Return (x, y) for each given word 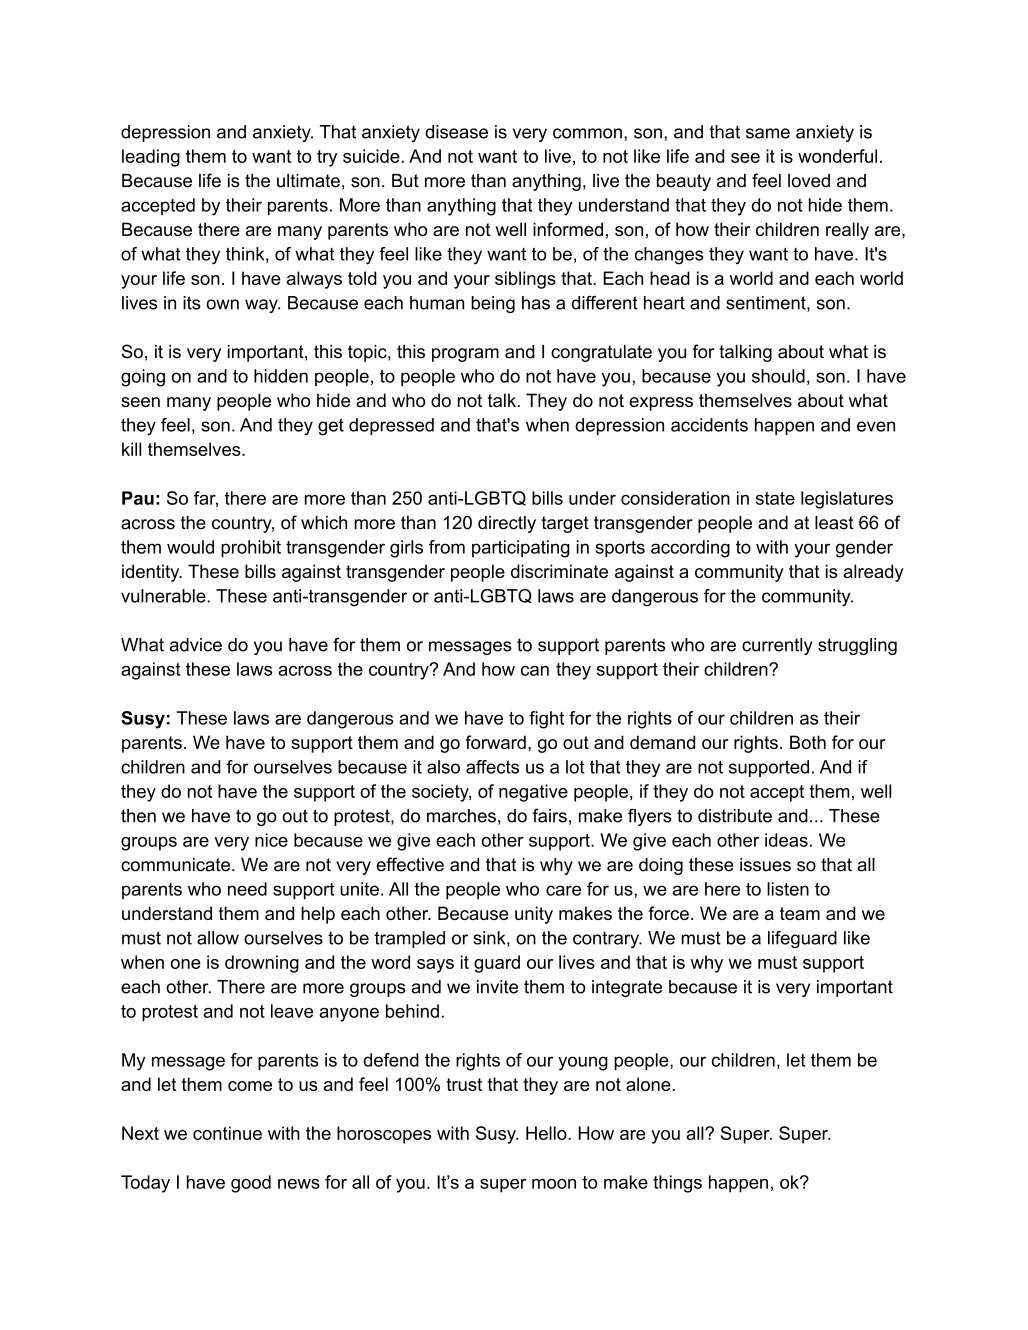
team (800, 913)
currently (777, 646)
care (563, 890)
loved (809, 181)
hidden (281, 376)
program (465, 355)
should (778, 376)
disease (456, 132)
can (535, 671)
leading (151, 158)
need (247, 889)
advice (196, 645)
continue (227, 1133)
